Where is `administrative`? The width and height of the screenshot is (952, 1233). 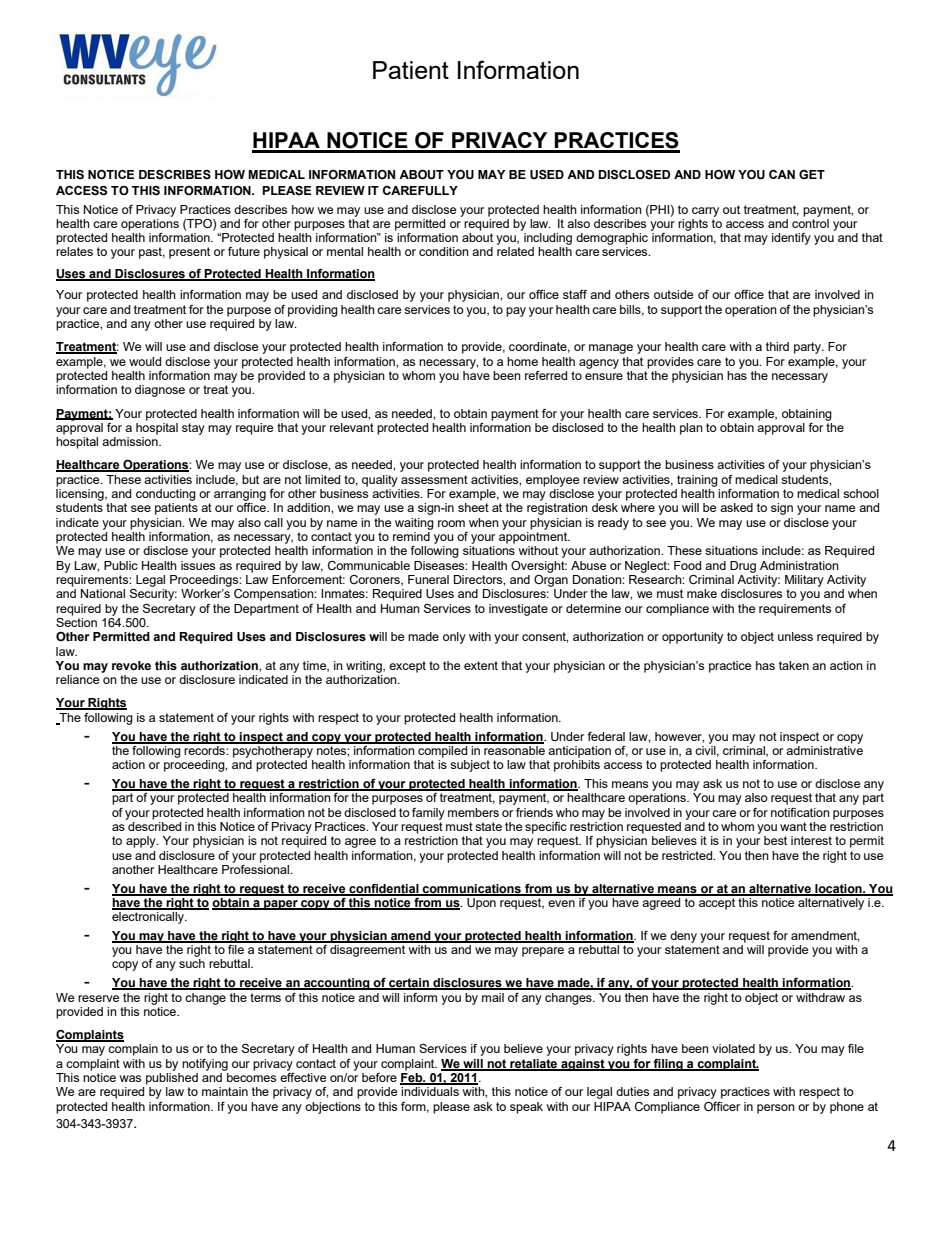 administrative is located at coordinates (824, 750).
